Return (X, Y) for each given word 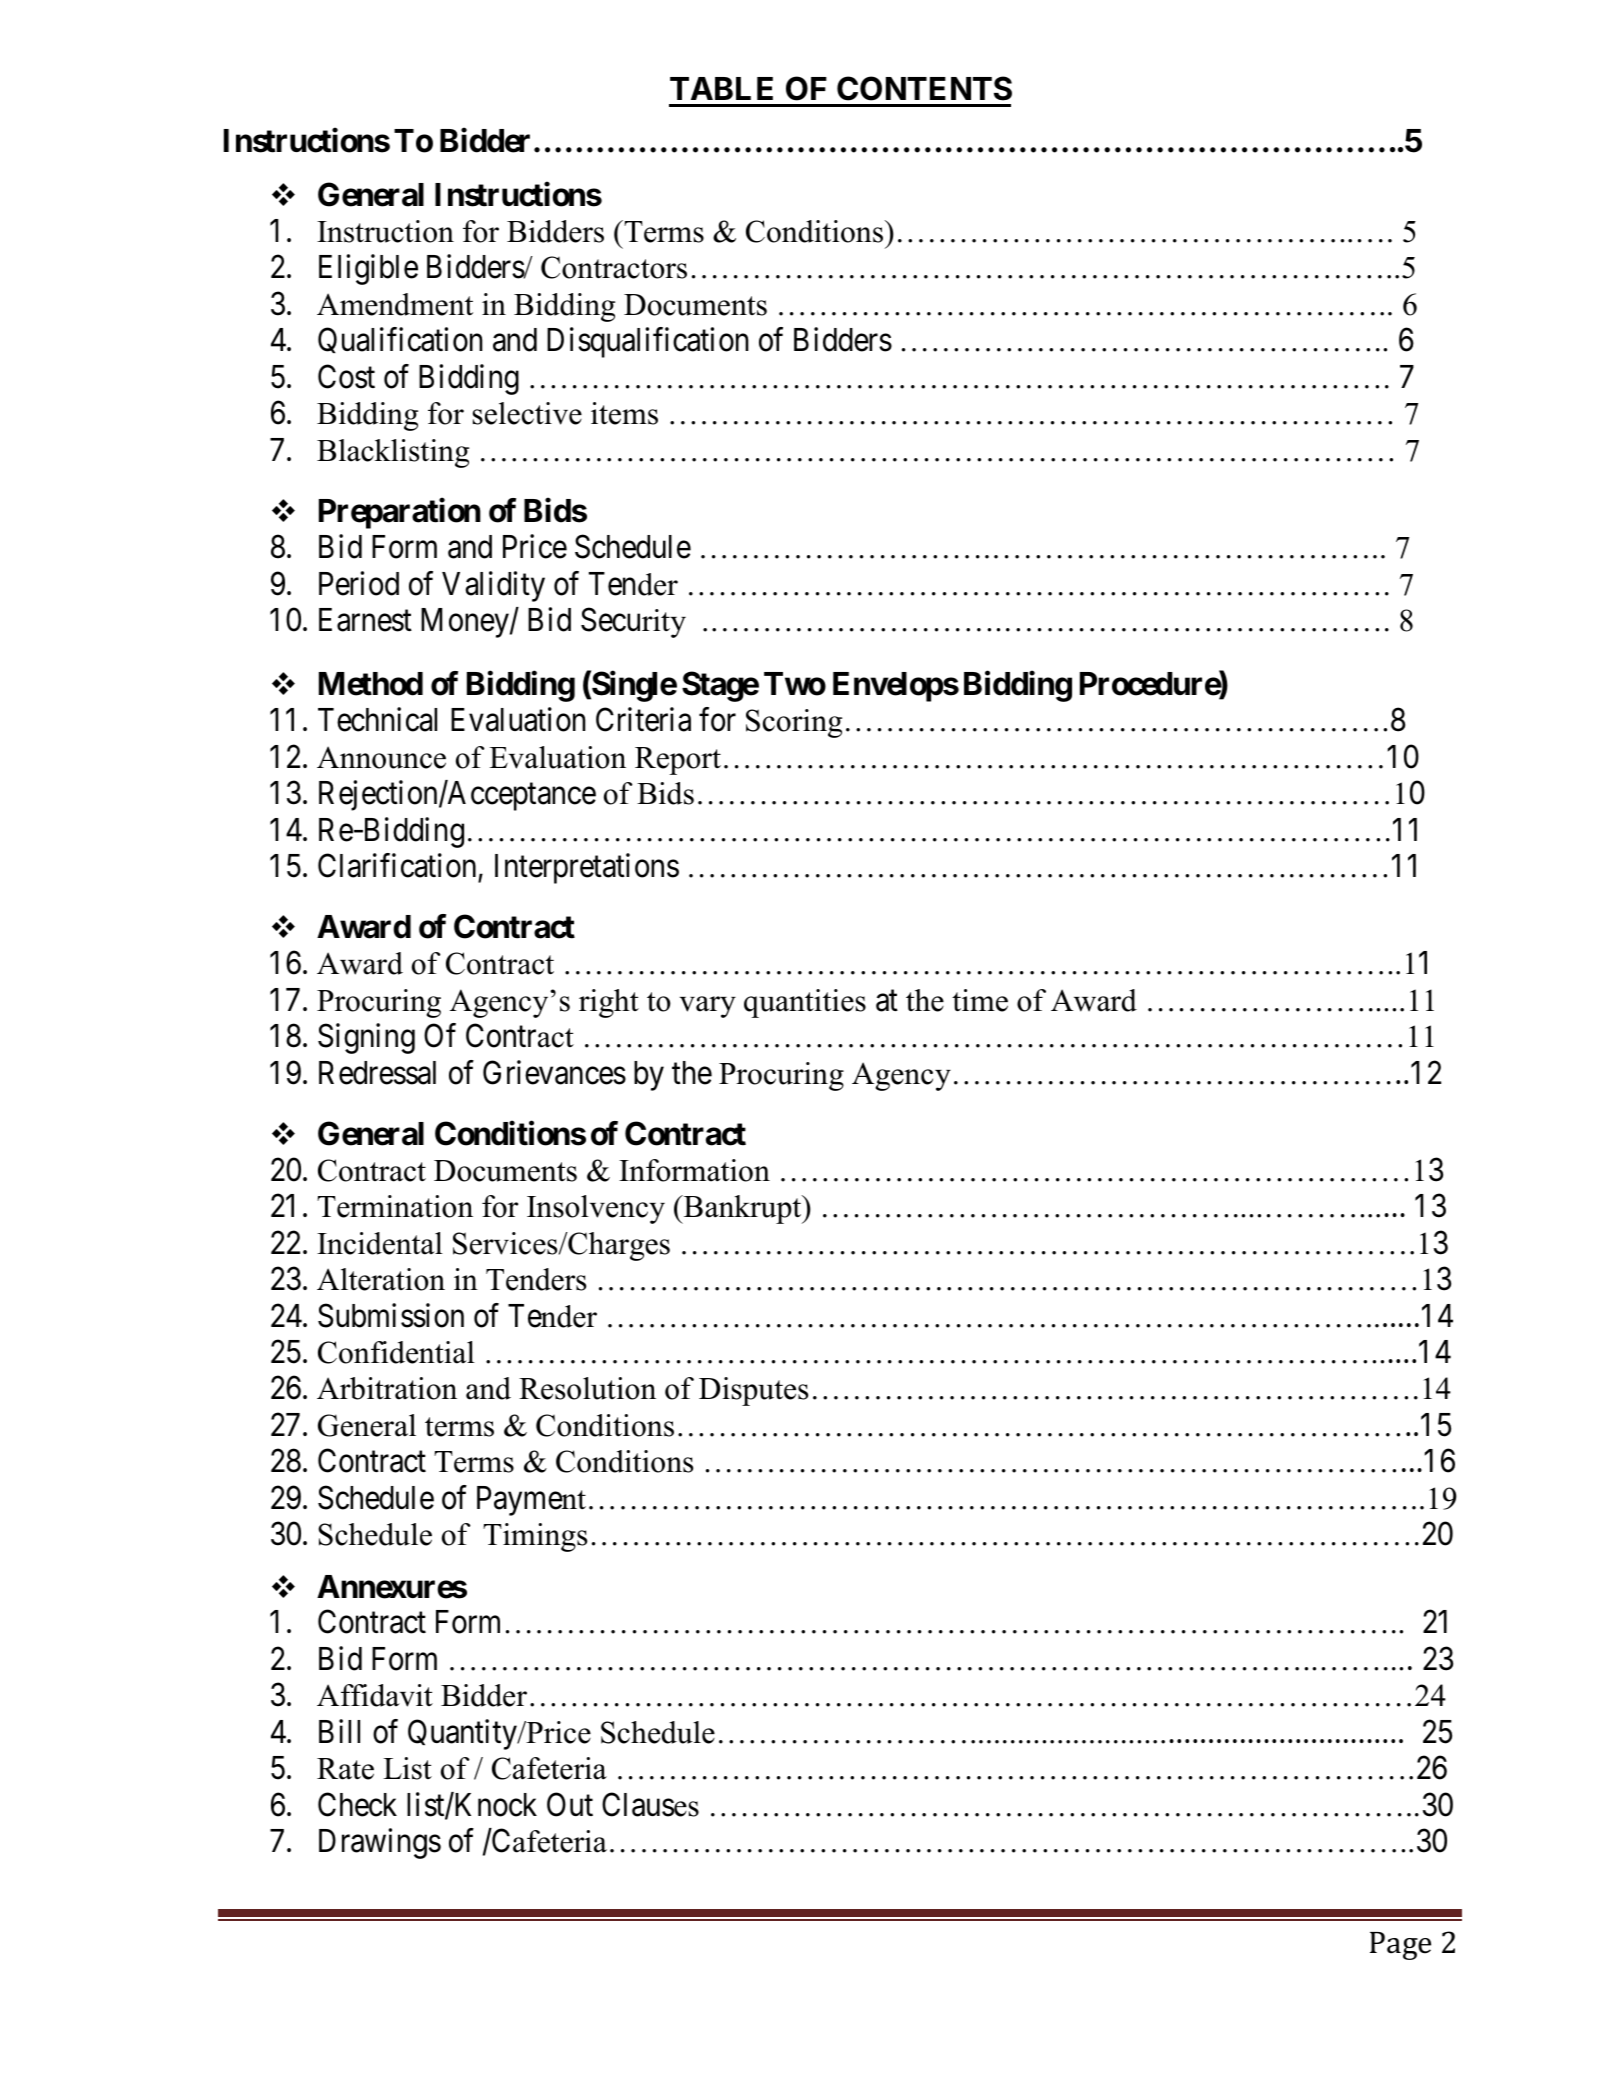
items (624, 413)
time (980, 1000)
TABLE (721, 88)
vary (707, 1007)
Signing (366, 1039)
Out (570, 1804)
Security (633, 622)
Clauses (650, 1804)
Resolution (587, 1388)
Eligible (368, 270)
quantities (805, 1003)
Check (357, 1804)
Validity (493, 586)
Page (1400, 1946)
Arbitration (387, 1388)
